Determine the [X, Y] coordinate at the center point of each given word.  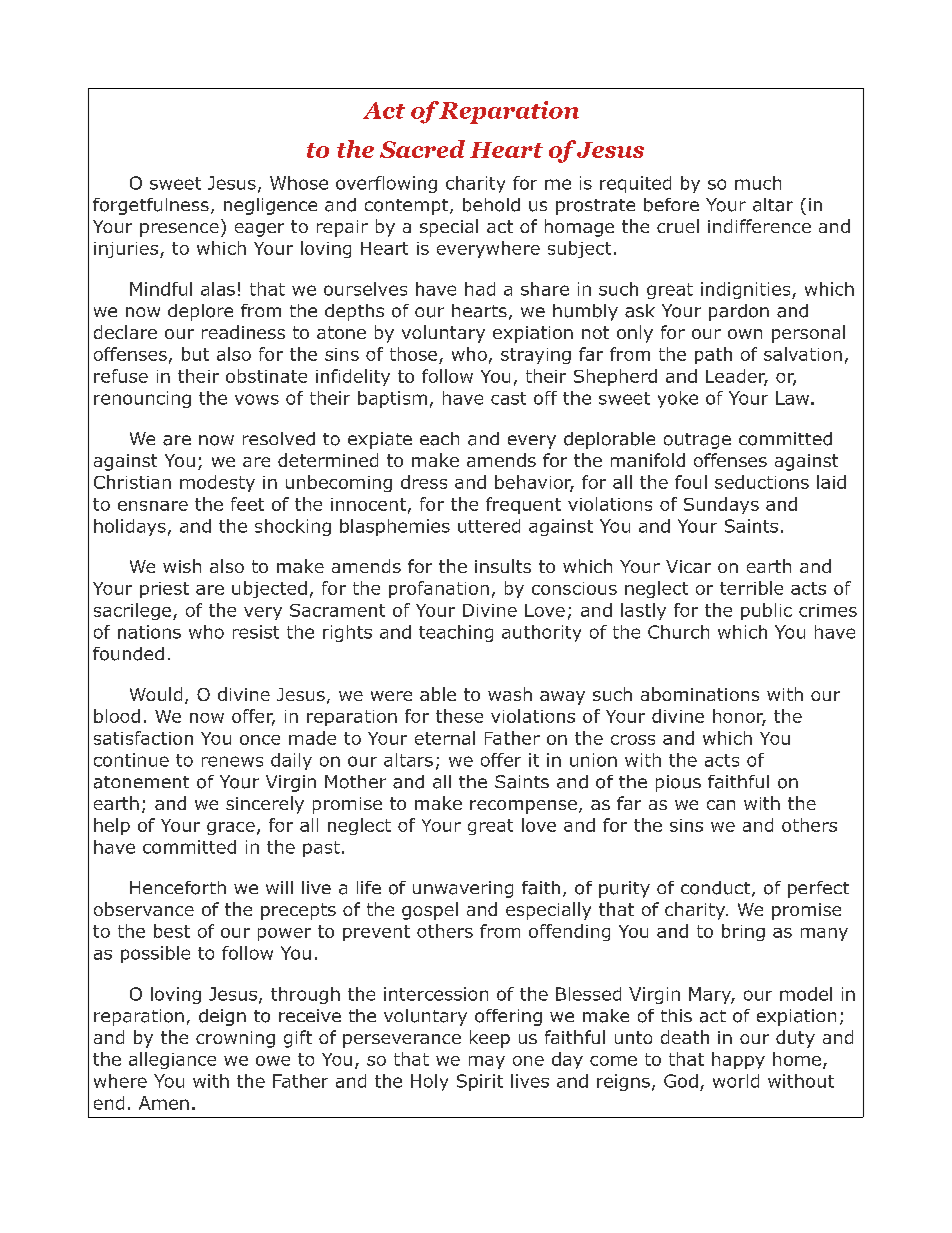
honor [739, 717]
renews [232, 761]
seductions [762, 482]
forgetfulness [151, 206]
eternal [445, 738]
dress [424, 482]
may [487, 1062]
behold [491, 205]
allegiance [172, 1060]
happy [738, 1060]
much [758, 183]
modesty [217, 483]
